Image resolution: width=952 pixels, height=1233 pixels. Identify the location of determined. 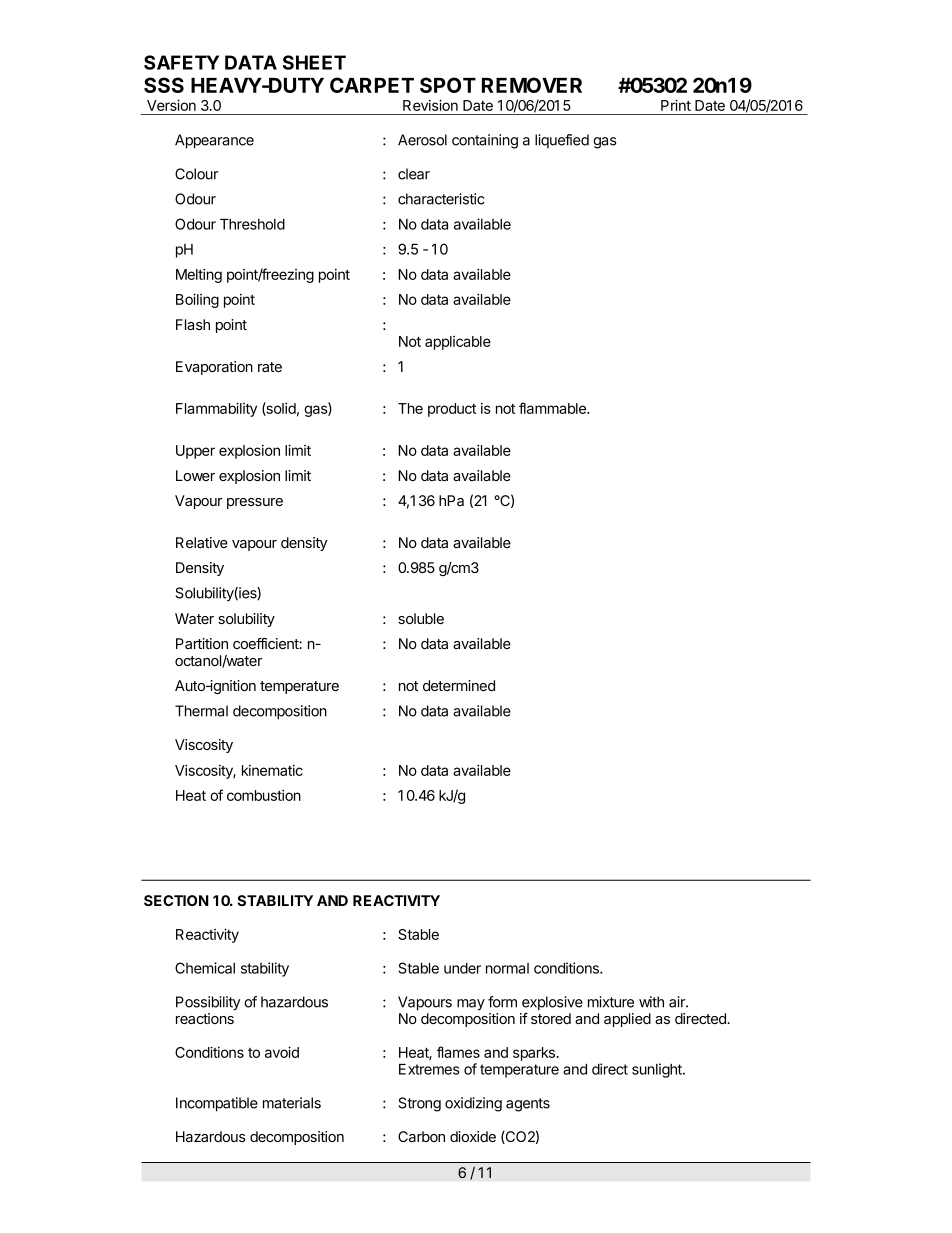
(459, 685).
